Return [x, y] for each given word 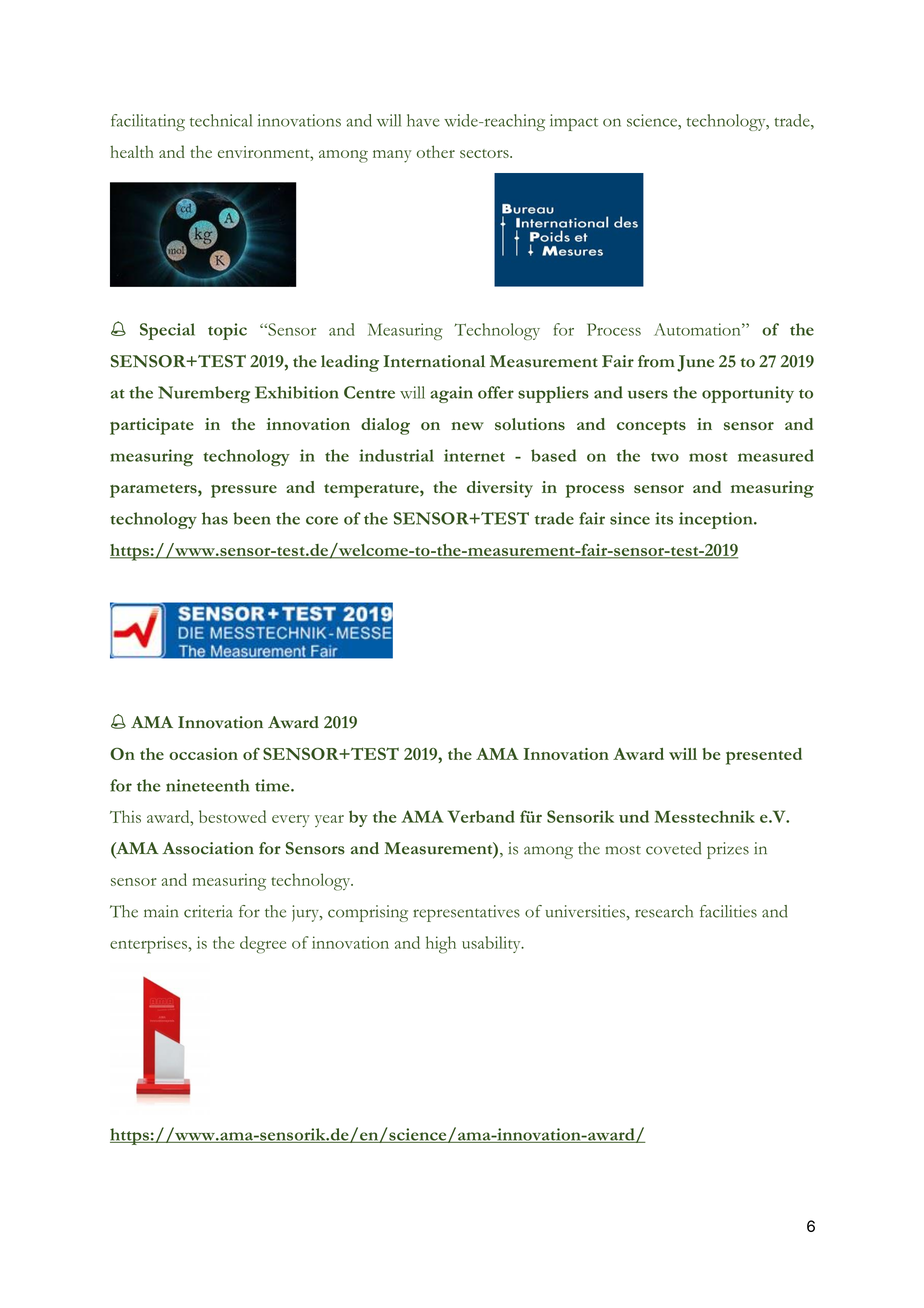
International [434, 361]
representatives [466, 913]
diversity [500, 489]
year [329, 821]
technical [221, 120]
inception [717, 520]
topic [227, 331]
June [695, 363]
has [215, 518]
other [436, 151]
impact [574, 122]
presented [764, 756]
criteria [208, 911]
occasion [203, 754]
